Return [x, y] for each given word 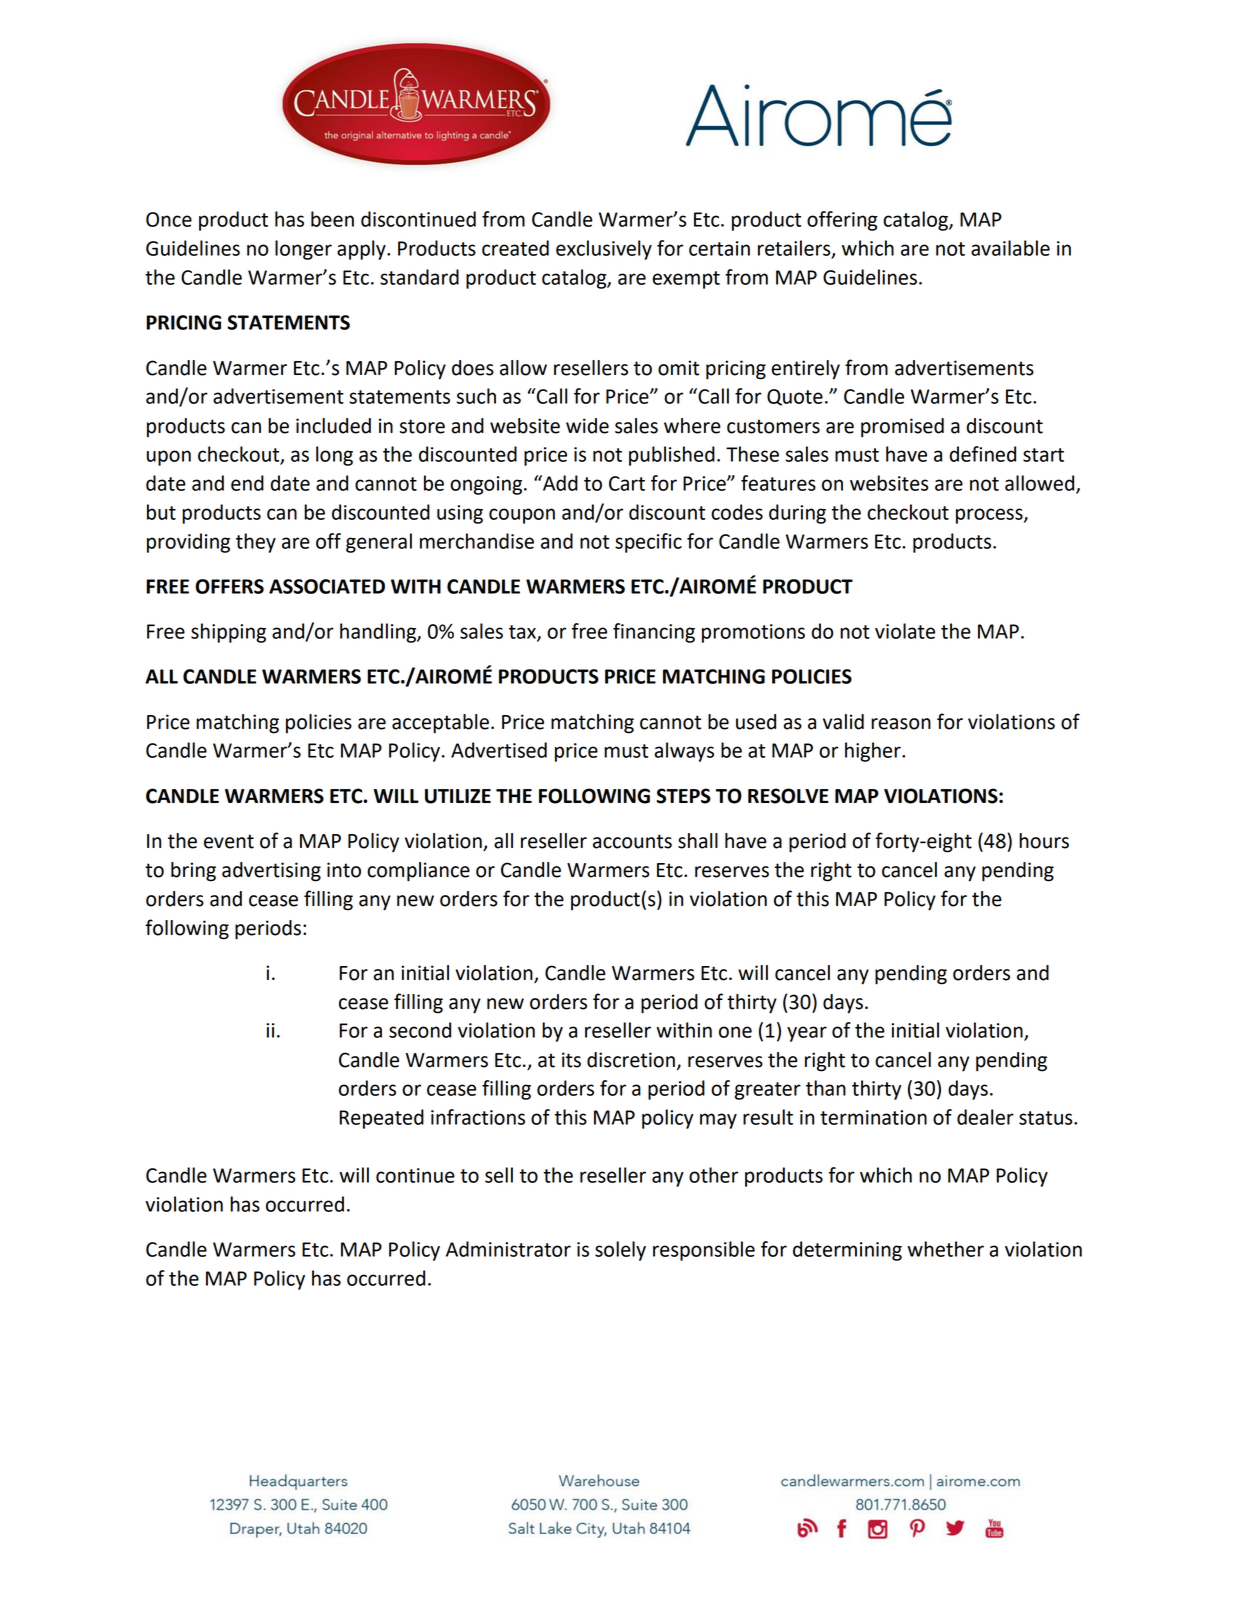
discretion [631, 1060]
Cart [627, 483]
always [684, 752]
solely [620, 1251]
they [256, 543]
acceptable [440, 724]
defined [983, 454]
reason [901, 724]
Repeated [382, 1119]
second [420, 1030]
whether [945, 1249]
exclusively [604, 250]
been [332, 219]
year [807, 1034]
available [1010, 248]
